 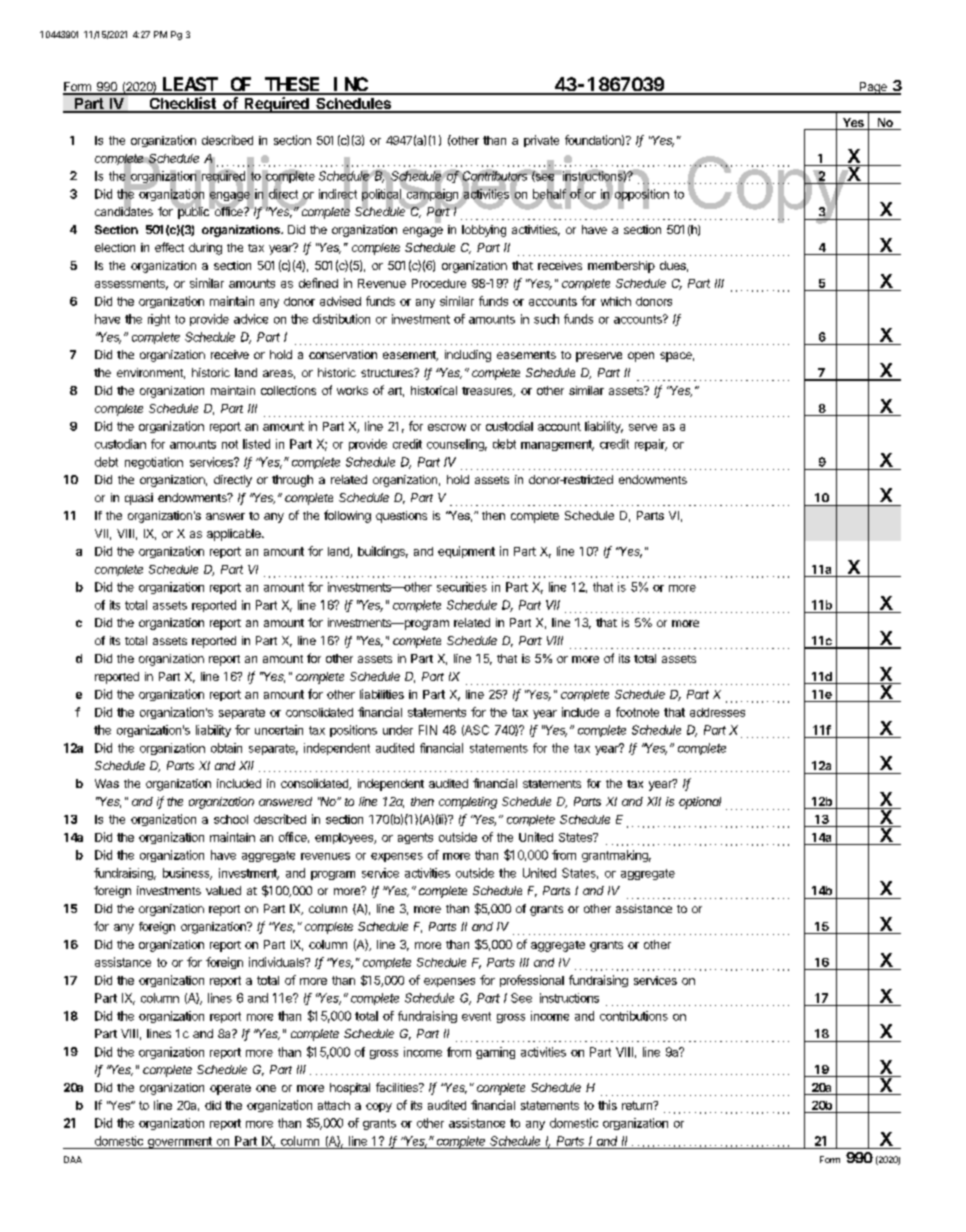 I want to click on optional, so click(x=700, y=803).
